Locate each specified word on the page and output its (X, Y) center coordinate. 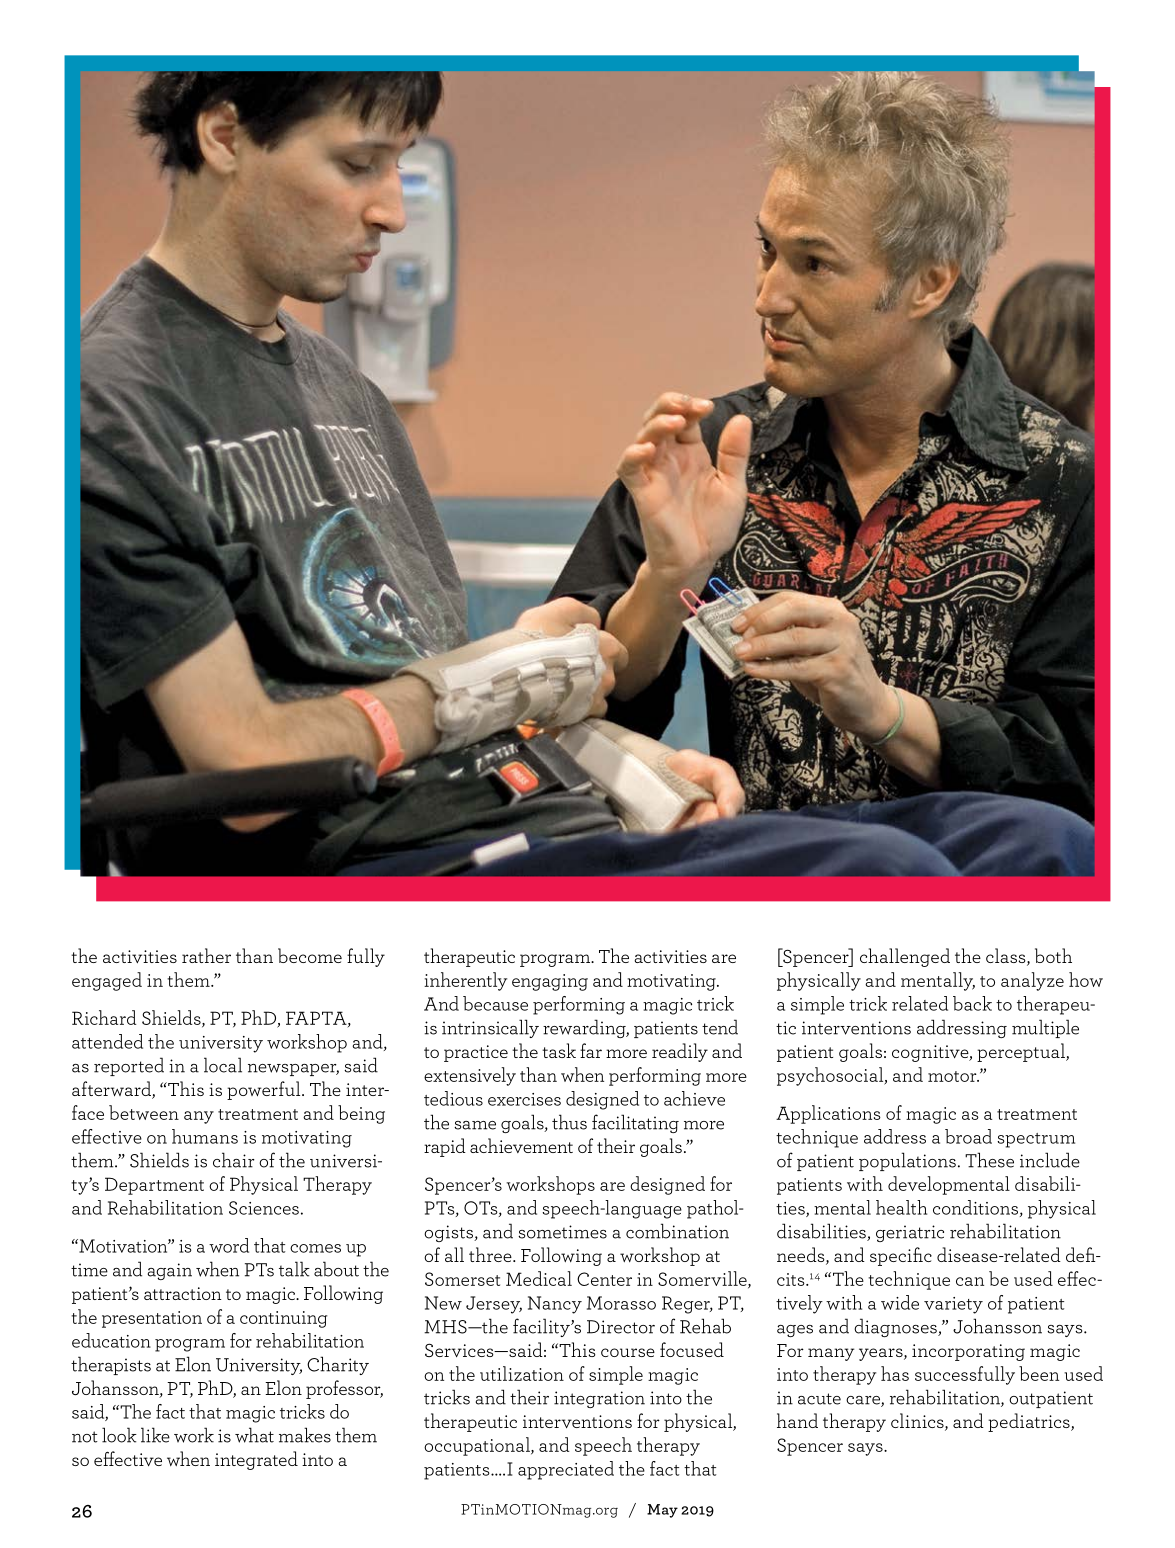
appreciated (566, 1470)
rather (206, 955)
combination (677, 1231)
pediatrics (1030, 1422)
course (628, 1352)
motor (953, 1076)
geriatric (910, 1233)
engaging (550, 982)
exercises (524, 1099)
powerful (265, 1090)
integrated (256, 1460)
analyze (1032, 981)
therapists (111, 1365)
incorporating (968, 1352)
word (229, 1245)
